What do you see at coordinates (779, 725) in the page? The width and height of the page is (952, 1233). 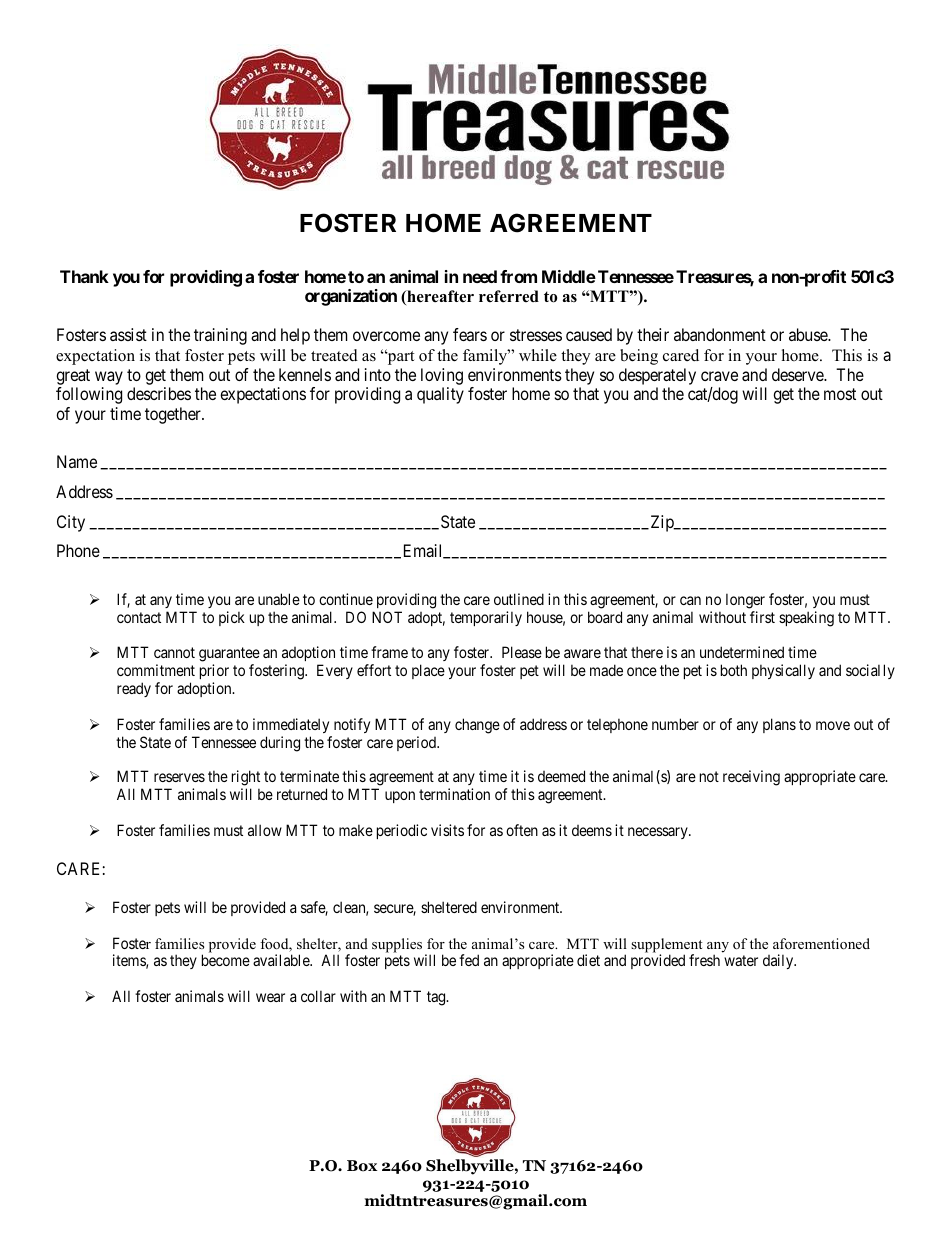 I see `plans` at bounding box center [779, 725].
